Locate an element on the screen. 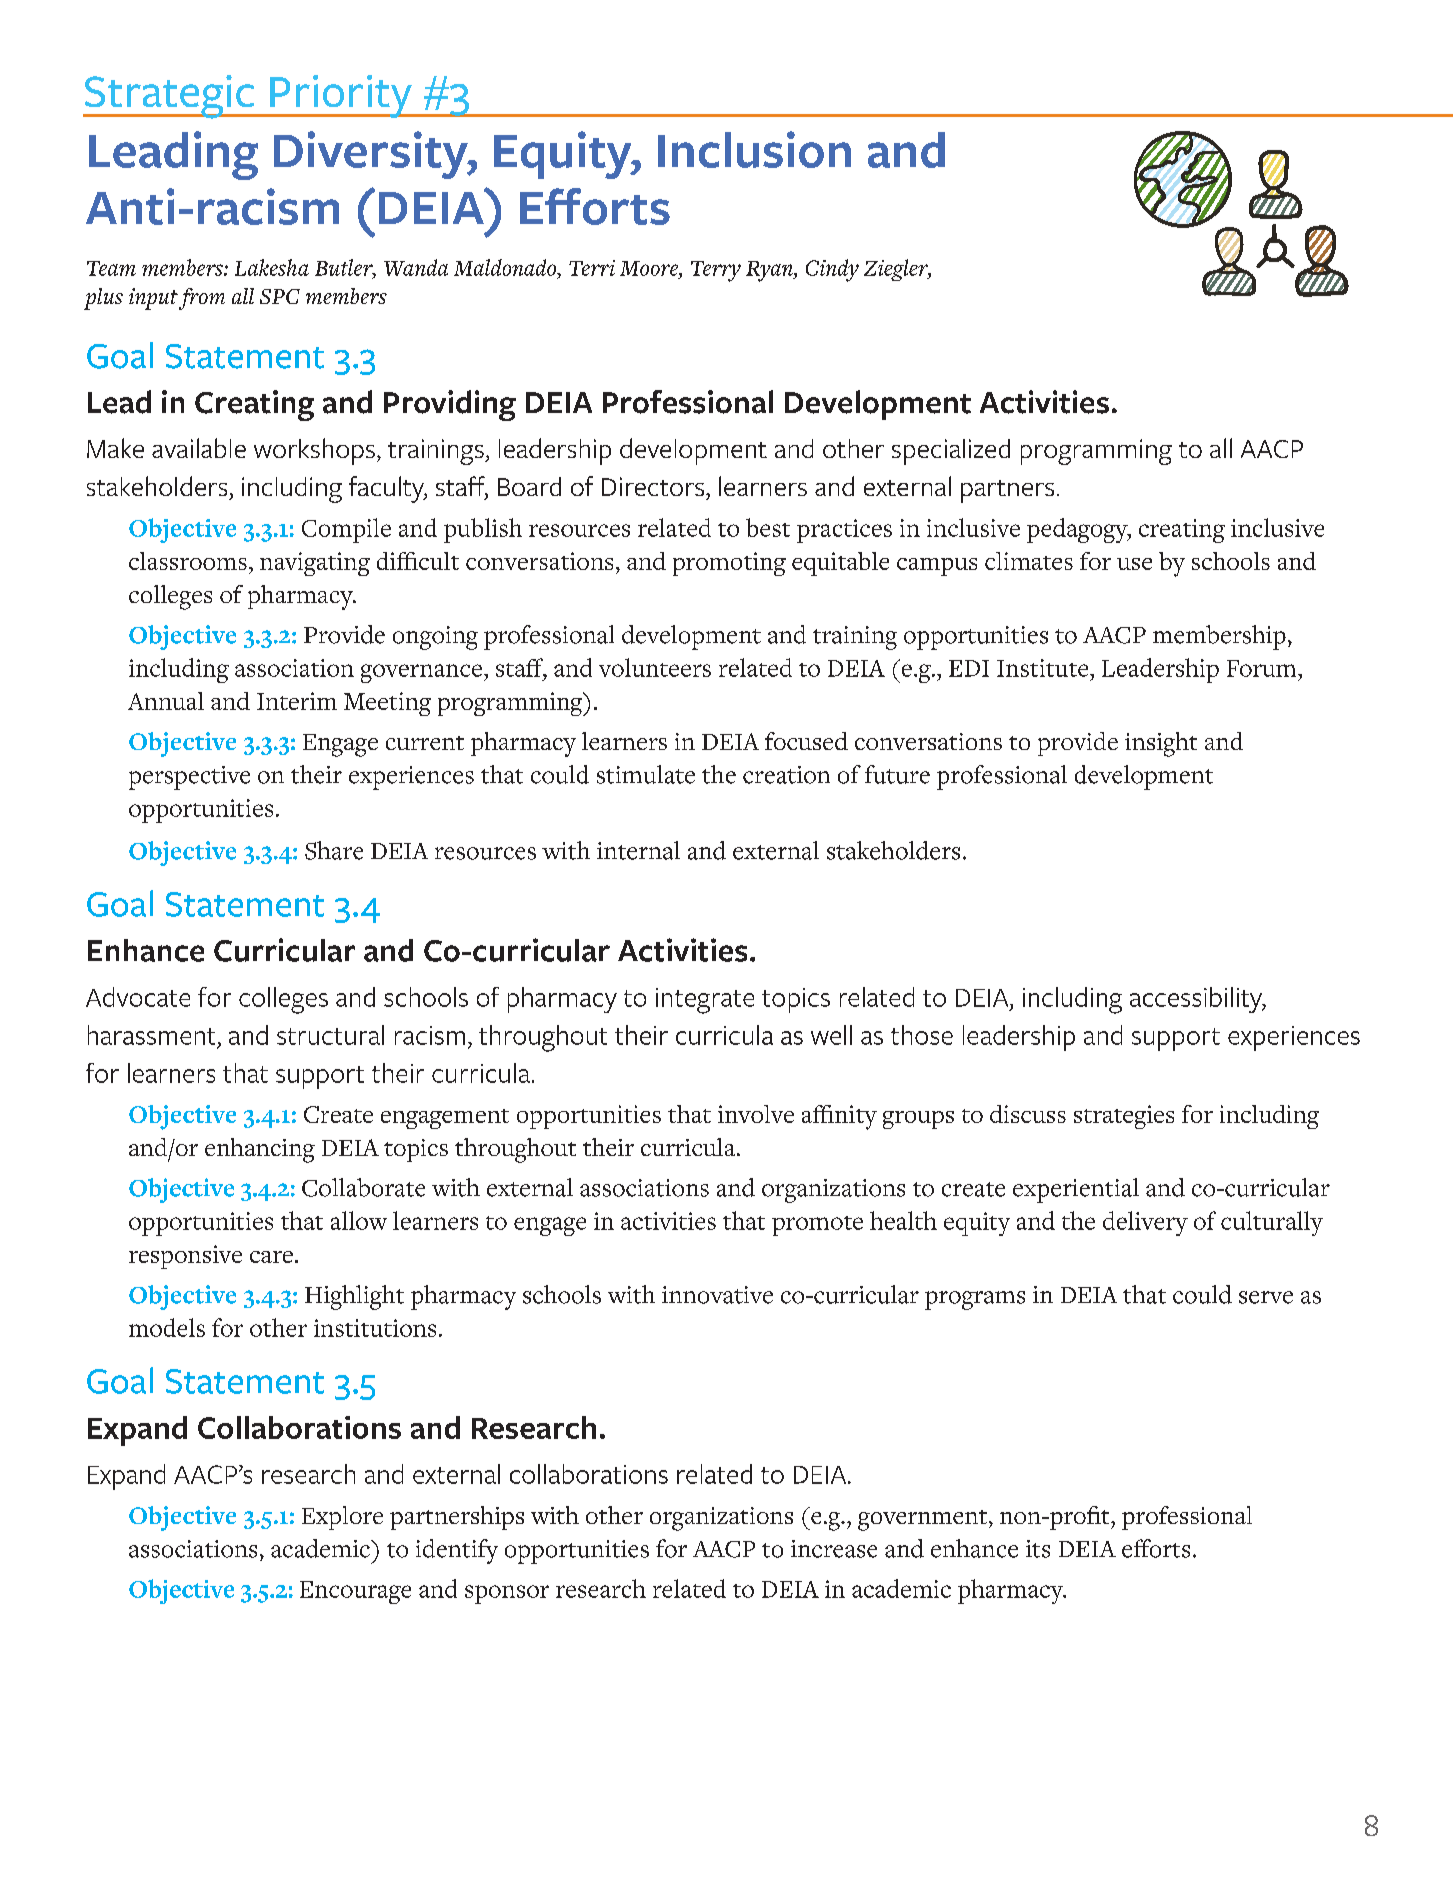  increase is located at coordinates (834, 1549).
